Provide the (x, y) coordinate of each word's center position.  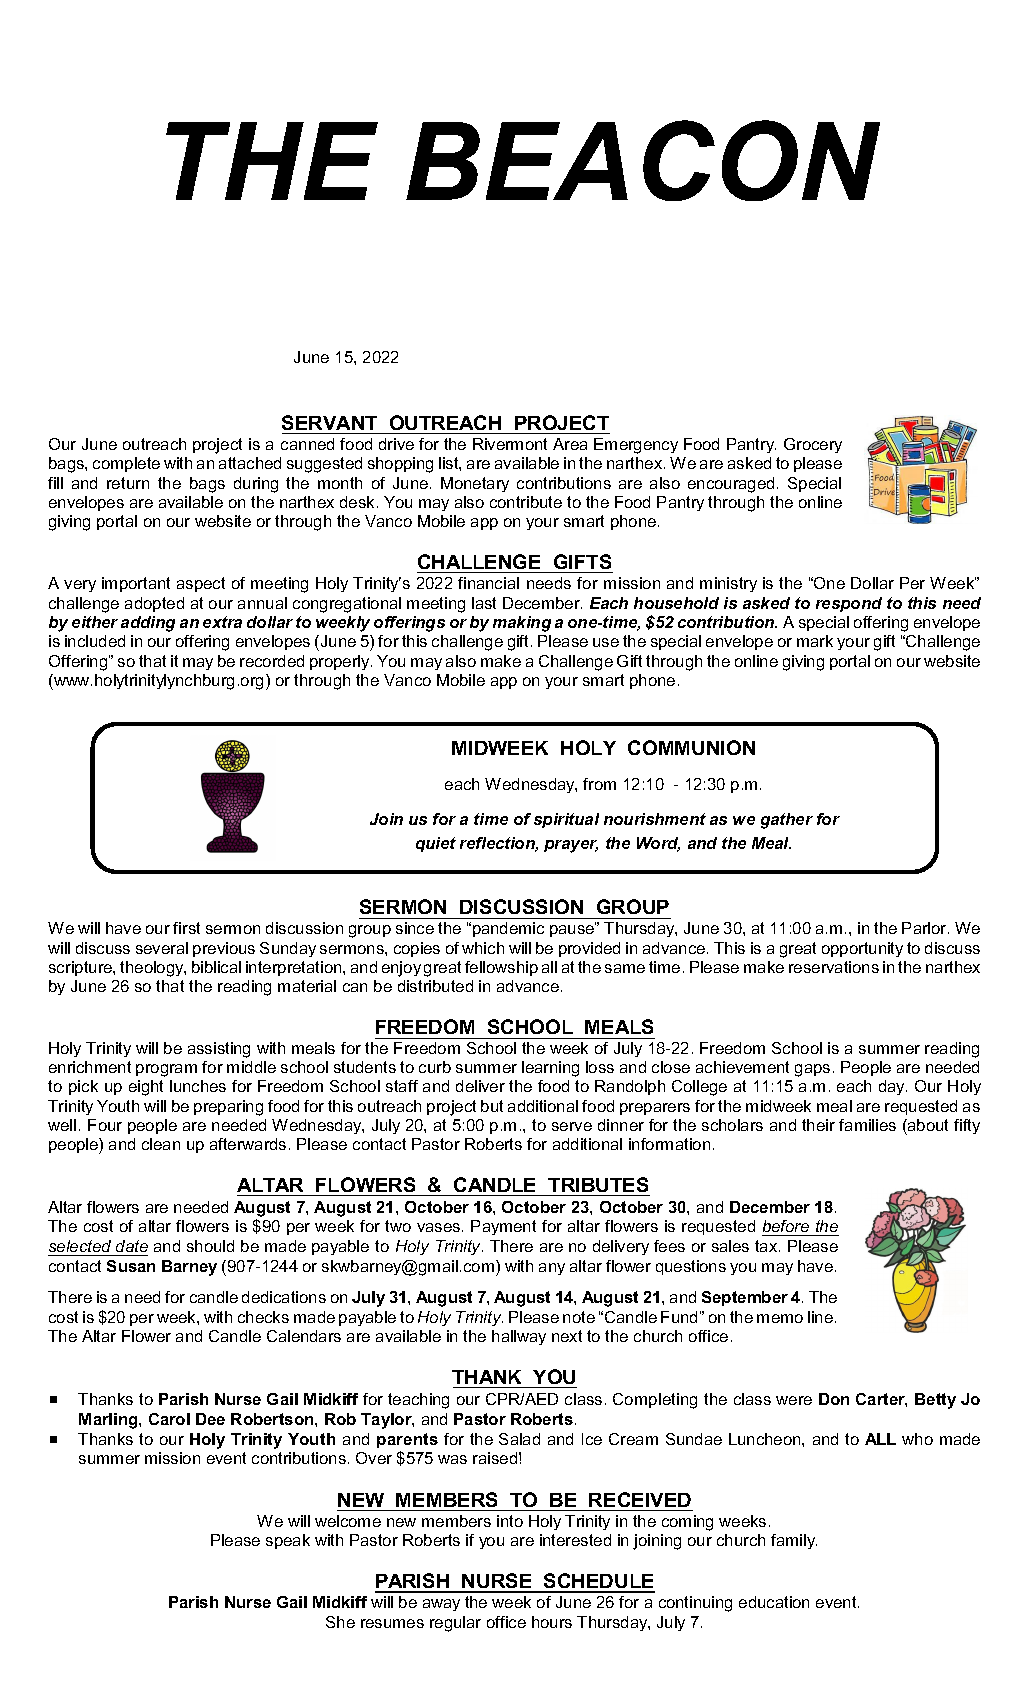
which (483, 948)
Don (834, 1399)
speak (288, 1541)
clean (161, 1144)
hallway (519, 1337)
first (186, 928)
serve (572, 1126)
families (867, 1125)
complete (126, 464)
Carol (169, 1419)
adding (148, 624)
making (522, 624)
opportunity (862, 949)
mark (815, 641)
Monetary (475, 484)
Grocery (813, 445)
